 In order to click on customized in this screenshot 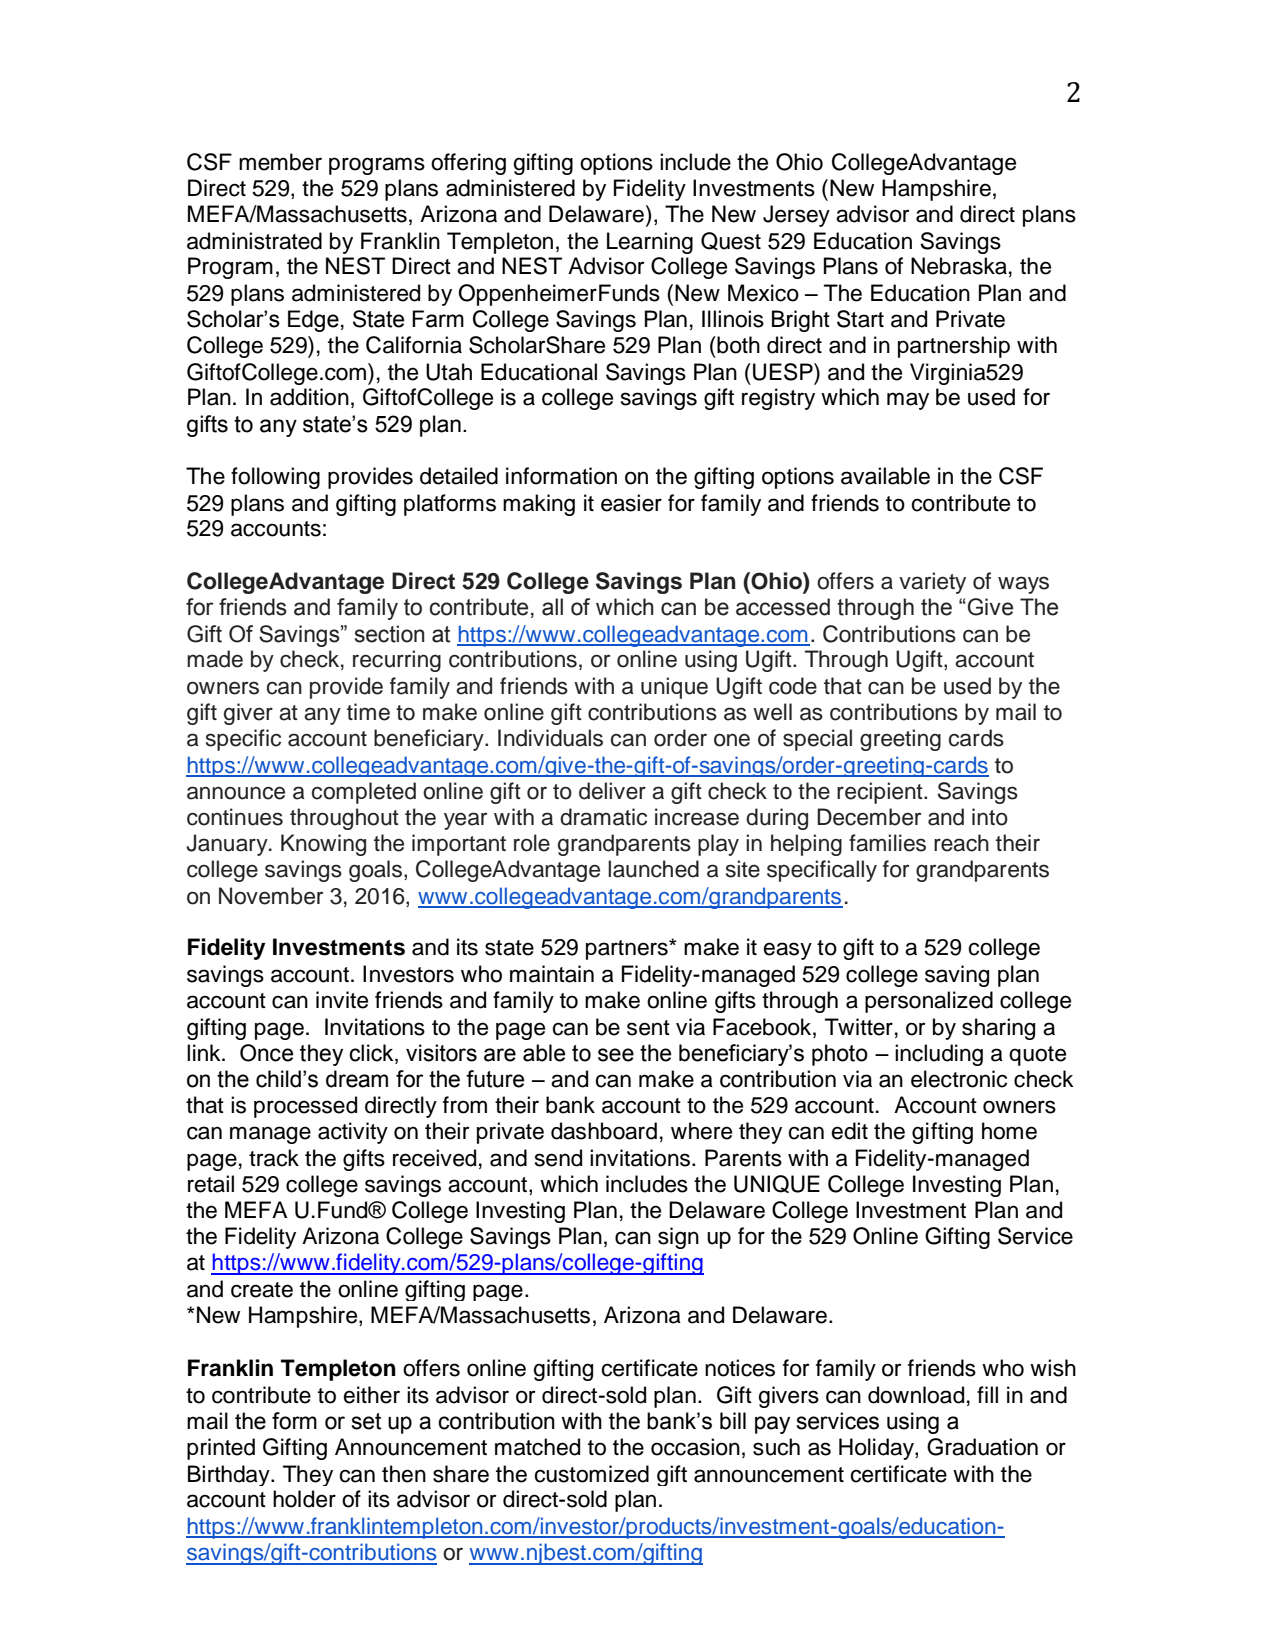, I will do `click(591, 1474)`.
